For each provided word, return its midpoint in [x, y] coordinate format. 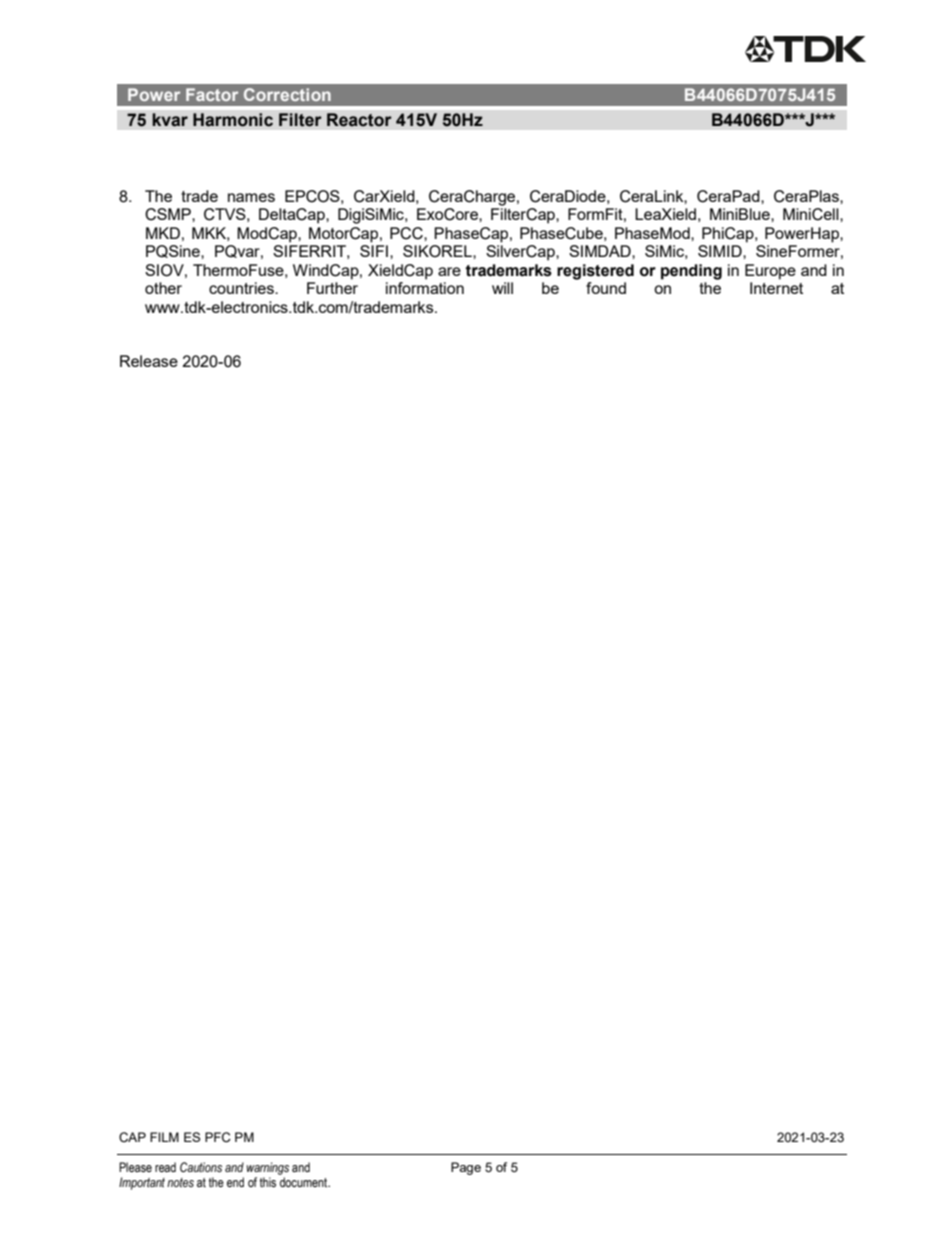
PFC [218, 1137]
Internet [776, 288]
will [502, 288]
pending [691, 272]
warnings [268, 1168]
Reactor [359, 120]
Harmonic [233, 120]
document [305, 1182]
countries [242, 288]
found [606, 288]
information [425, 288]
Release [149, 361]
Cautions [201, 1167]
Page [466, 1168]
